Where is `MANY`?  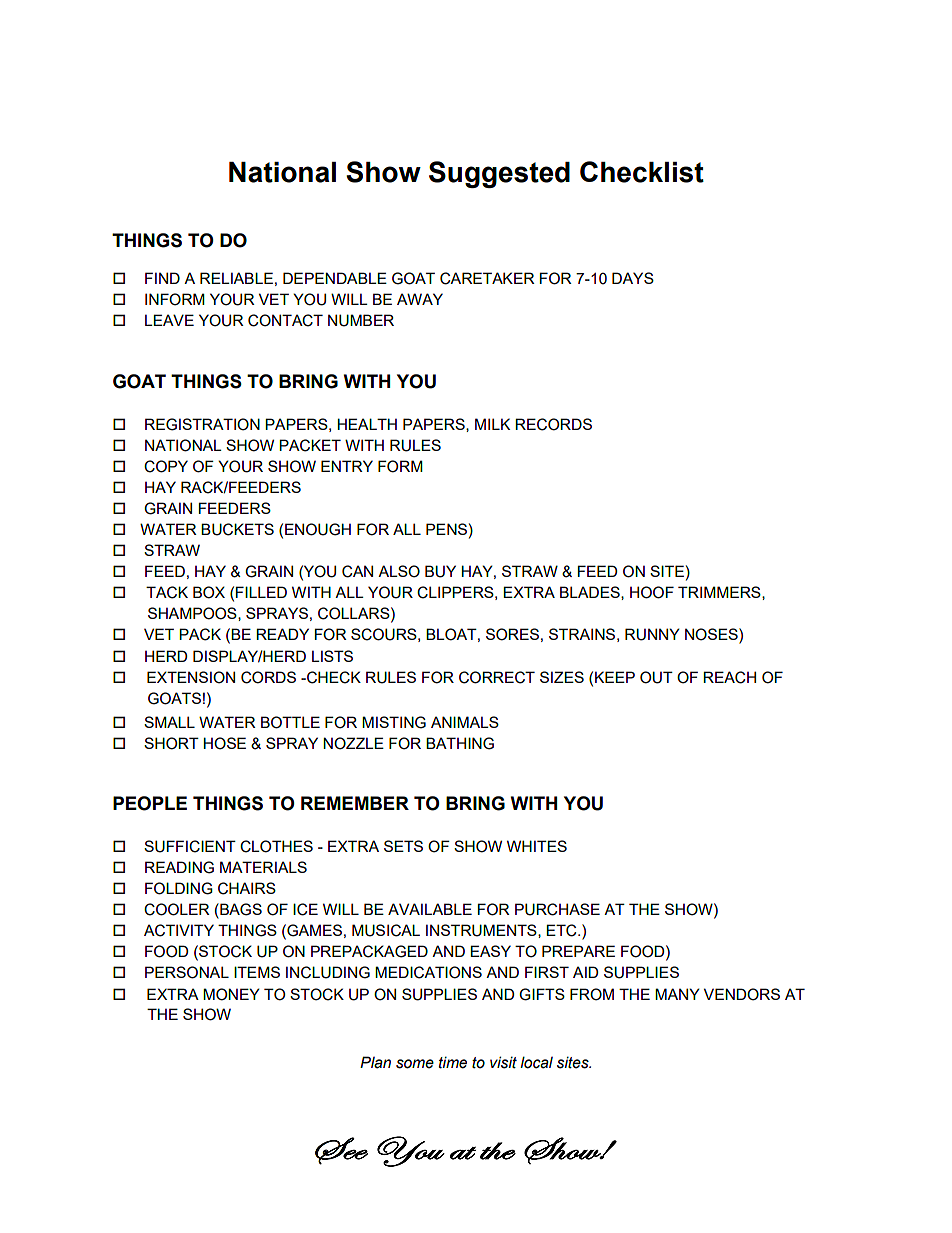
MANY is located at coordinates (677, 994).
